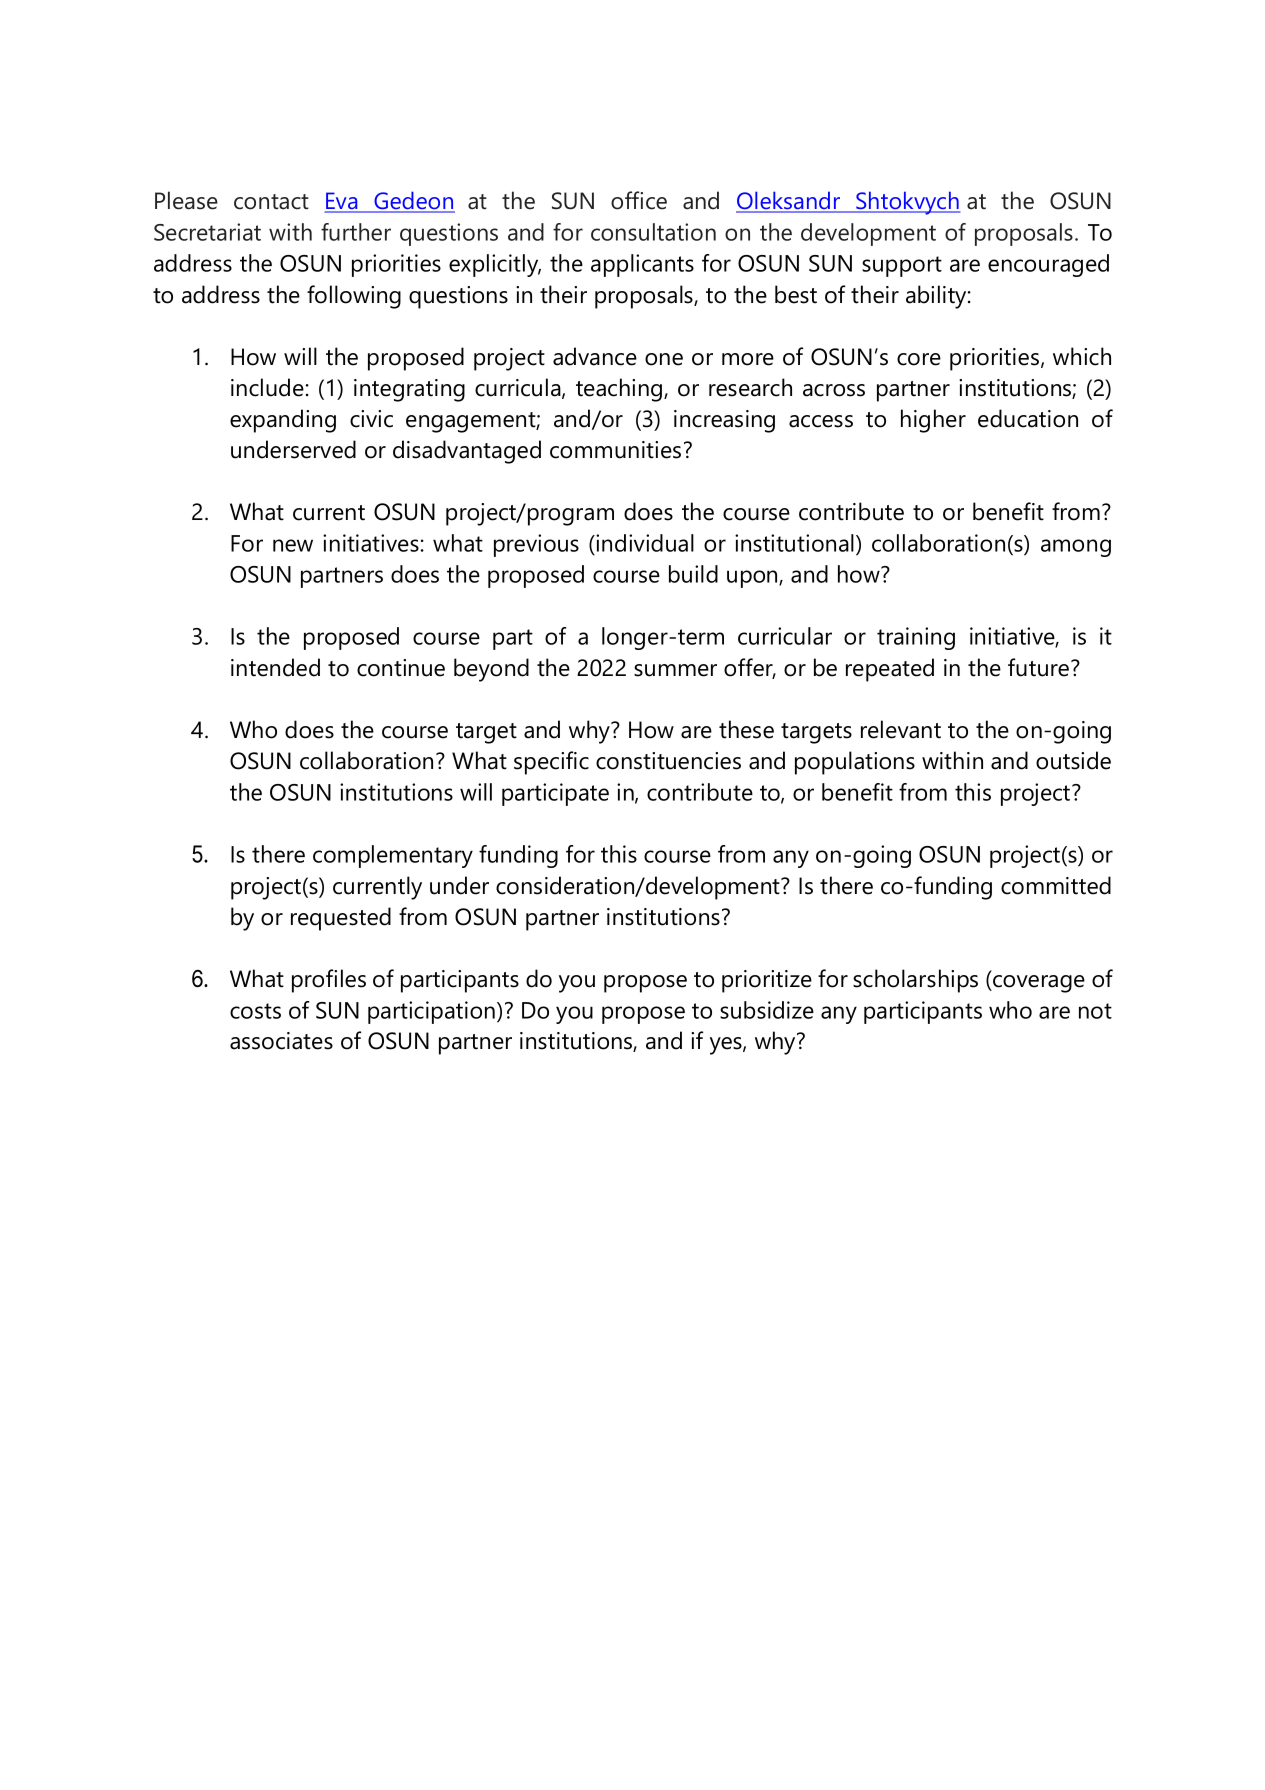 The width and height of the page is (1265, 1790). What do you see at coordinates (653, 232) in the page?
I see `consultation` at bounding box center [653, 232].
